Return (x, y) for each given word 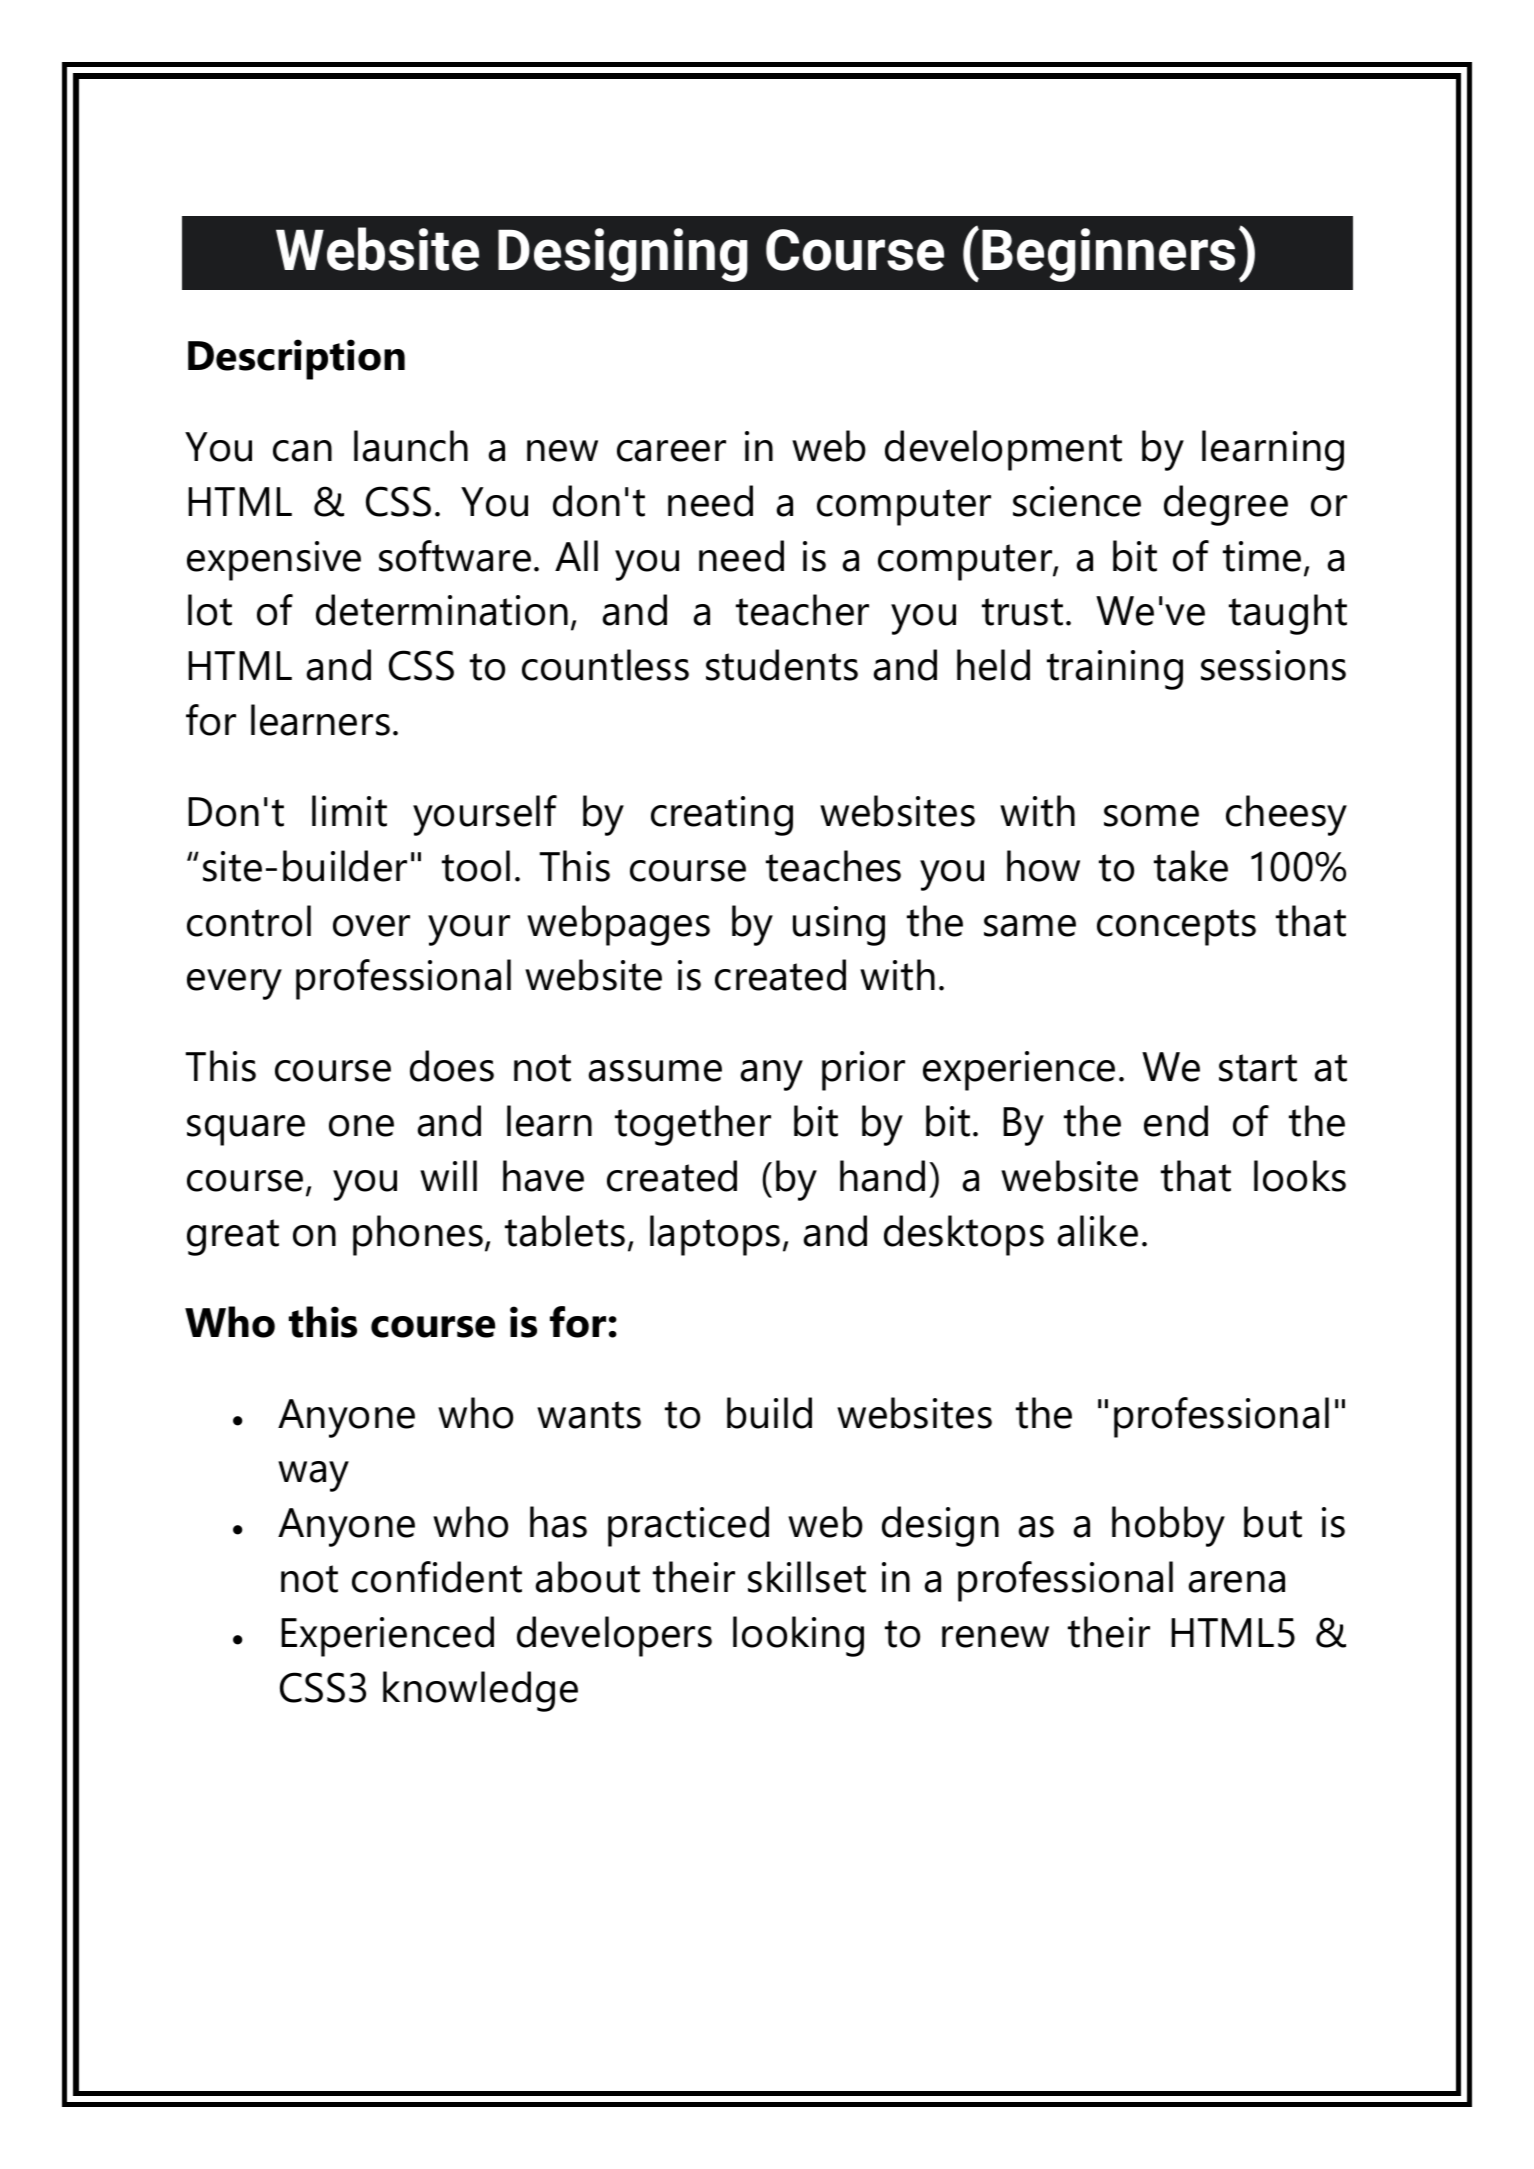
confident (437, 1577)
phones (418, 1235)
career (671, 451)
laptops (715, 1235)
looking (798, 1636)
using (839, 926)
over (371, 926)
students (782, 665)
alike (1098, 1231)
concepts (1176, 927)
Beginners (1108, 255)
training (1115, 670)
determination (442, 610)
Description (296, 359)
